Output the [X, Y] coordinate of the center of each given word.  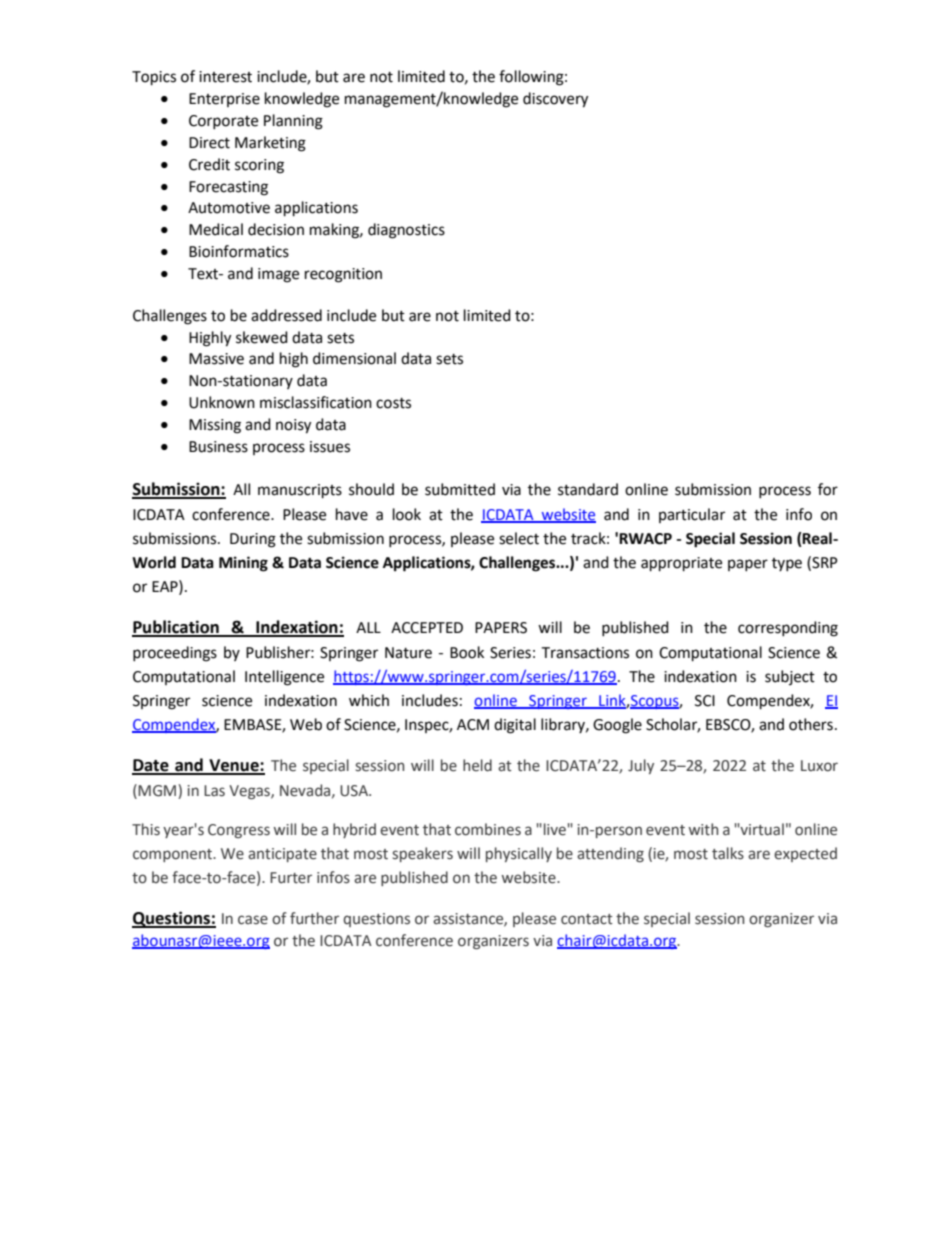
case [253, 920]
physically [519, 854]
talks [728, 853]
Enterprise [224, 100]
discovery [555, 100]
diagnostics [406, 231]
